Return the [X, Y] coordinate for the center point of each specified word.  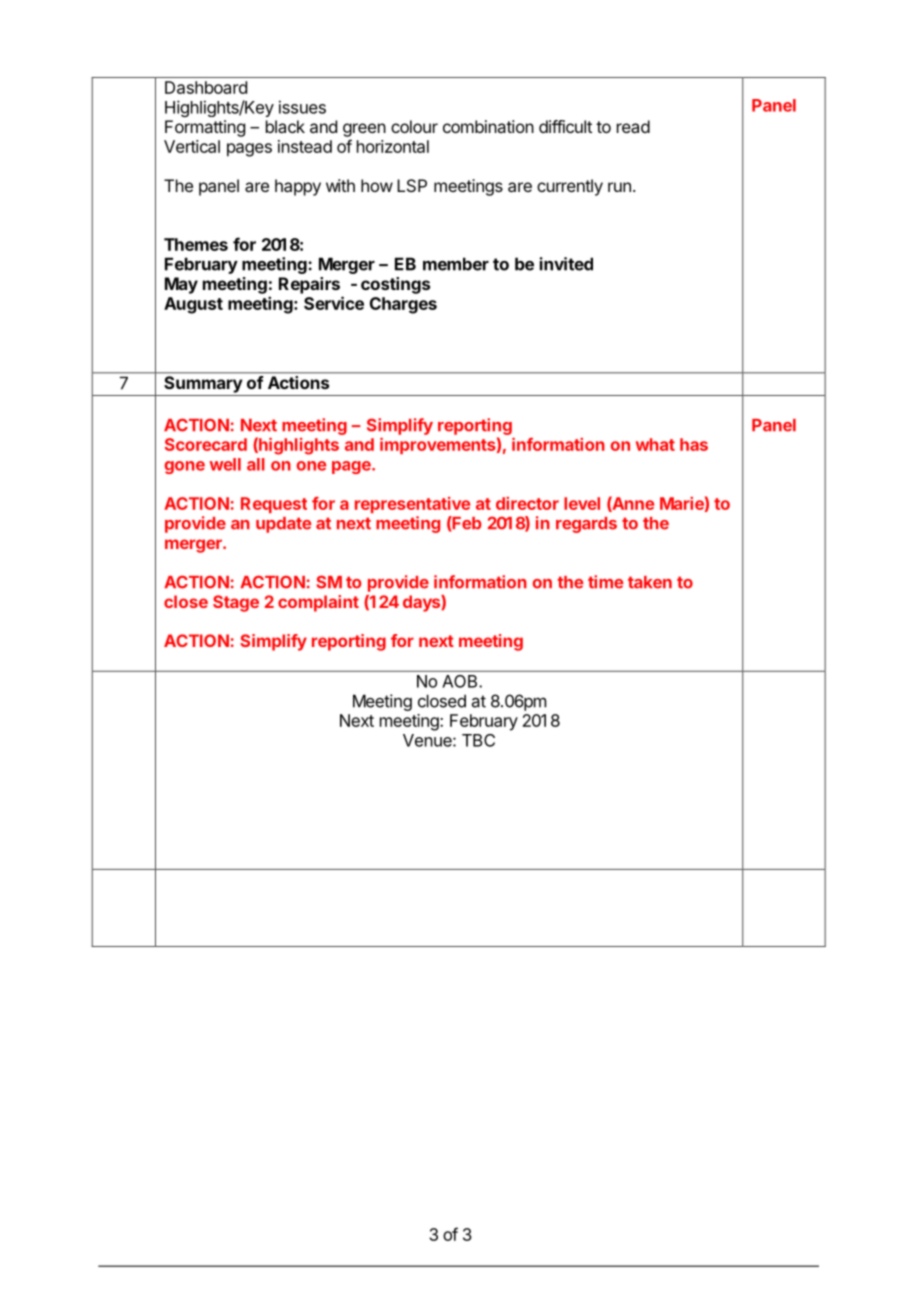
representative [412, 505]
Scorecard [206, 444]
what [655, 444]
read [633, 126]
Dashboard [206, 87]
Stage [236, 603]
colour [414, 126]
